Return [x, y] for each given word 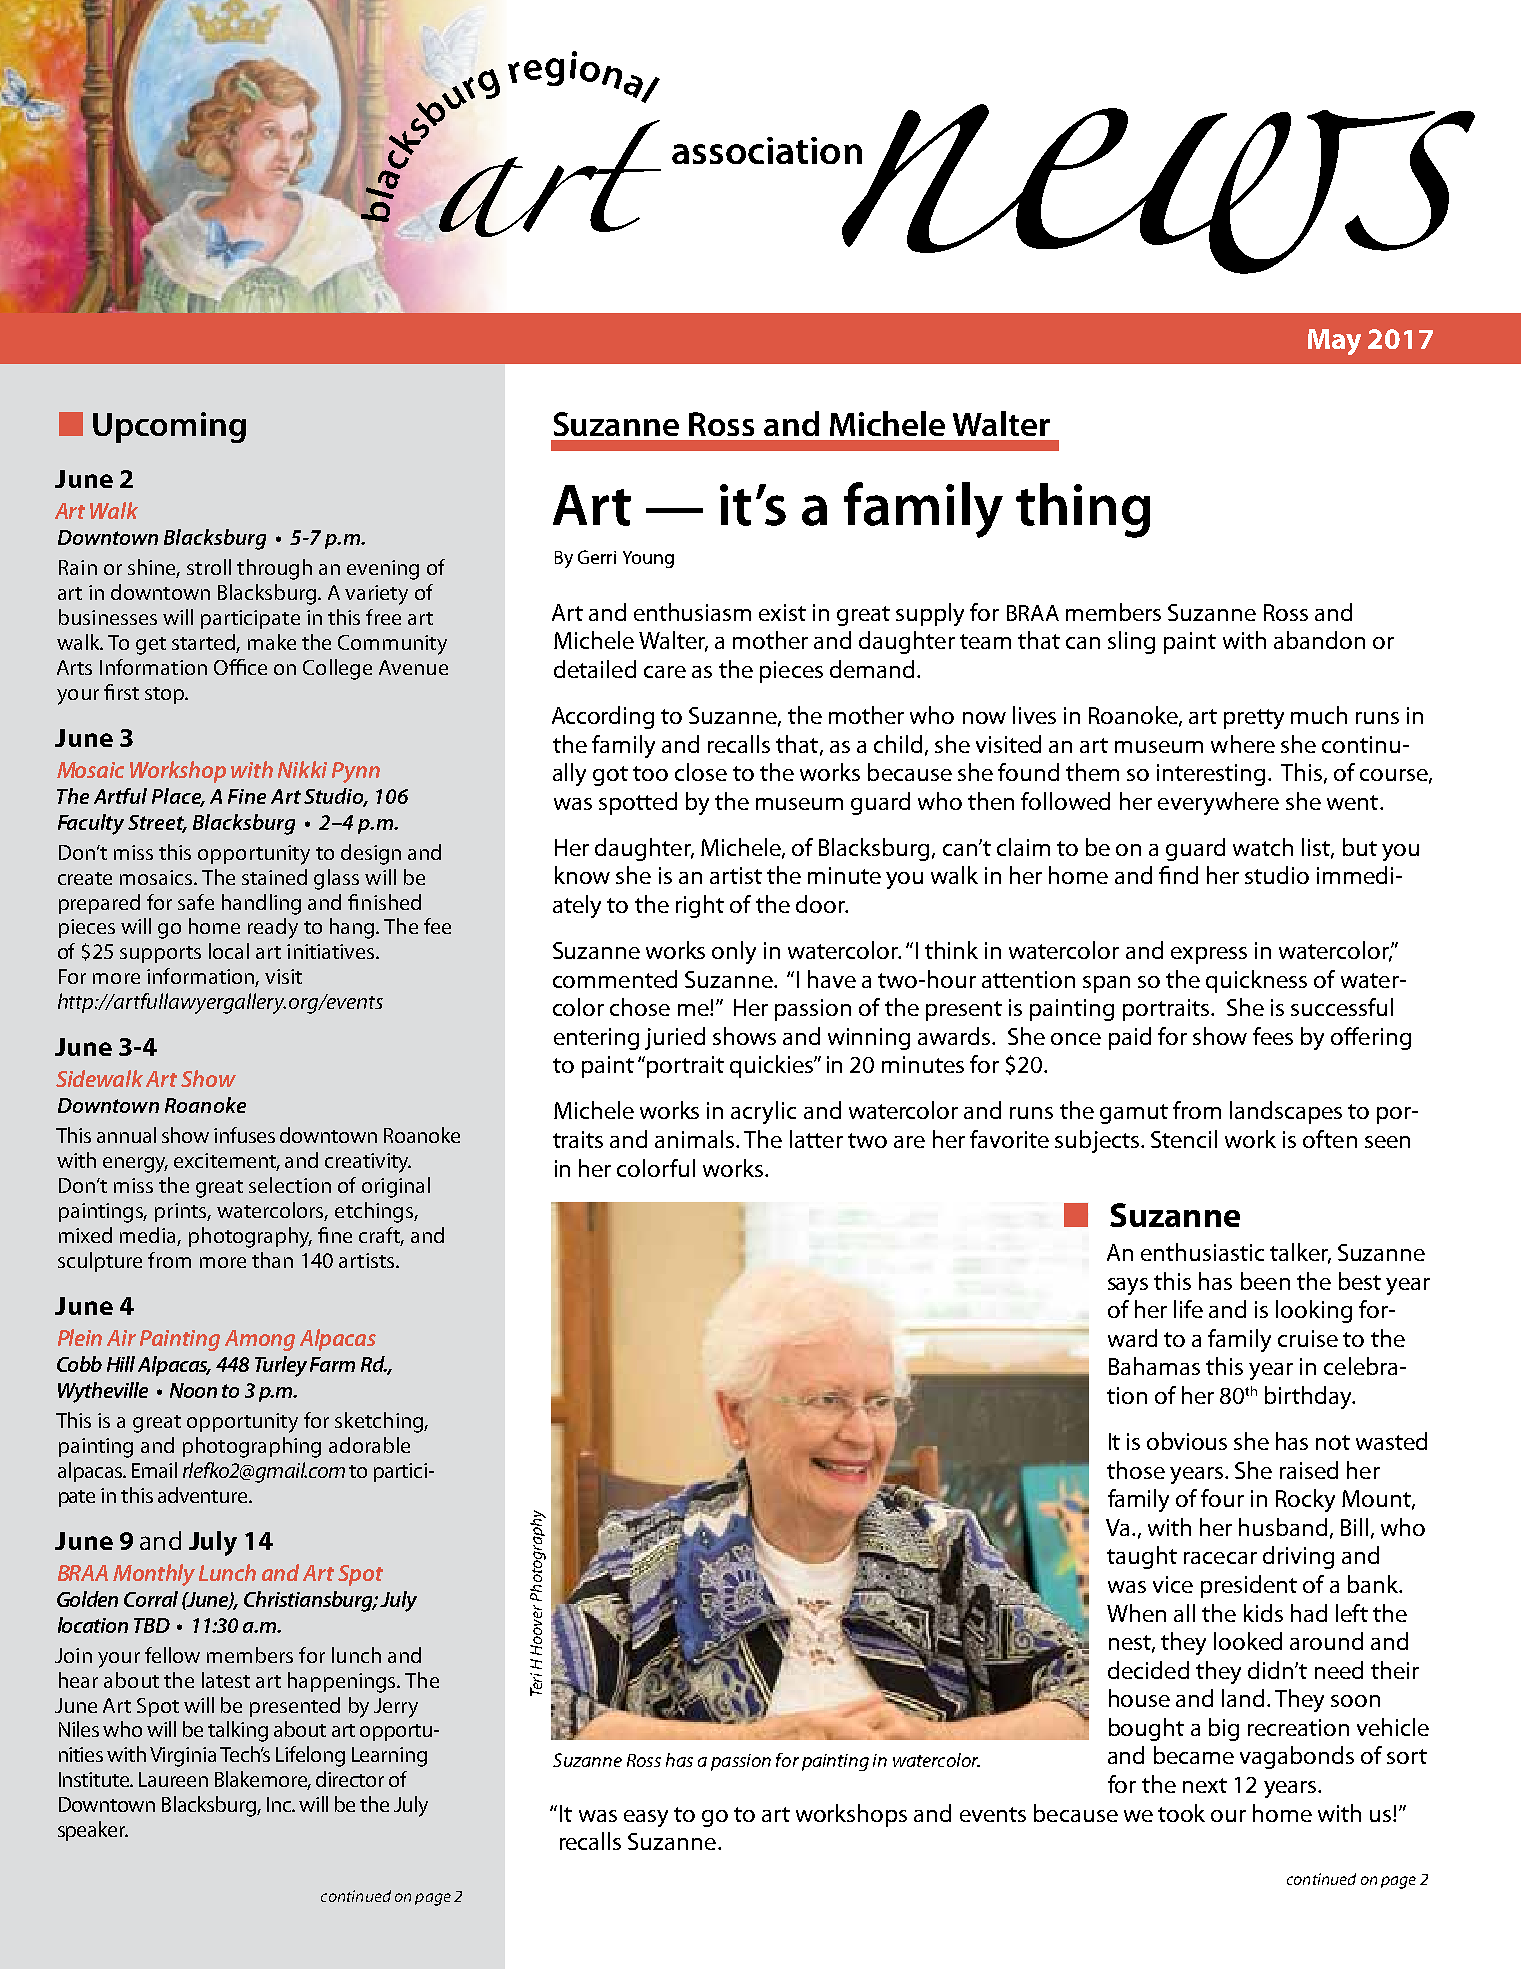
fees [1273, 1036]
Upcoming [169, 427]
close [701, 772]
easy [646, 1818]
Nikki [302, 769]
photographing [252, 1447]
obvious [1187, 1441]
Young [648, 559]
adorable [369, 1445]
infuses [244, 1135]
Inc [280, 1804]
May [1334, 342]
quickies [772, 1066]
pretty [1254, 719]
